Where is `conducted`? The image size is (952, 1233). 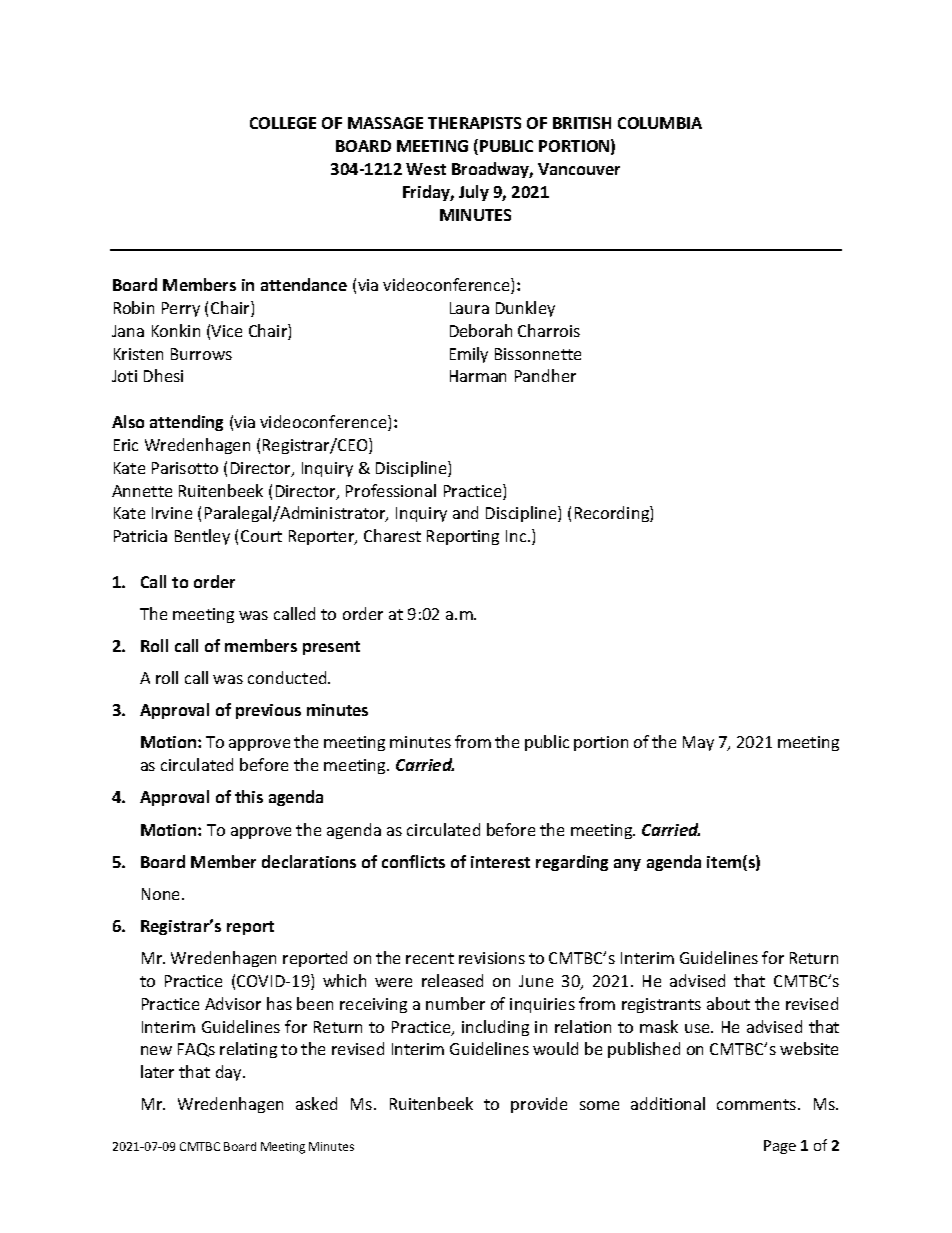
conducted is located at coordinates (288, 677).
